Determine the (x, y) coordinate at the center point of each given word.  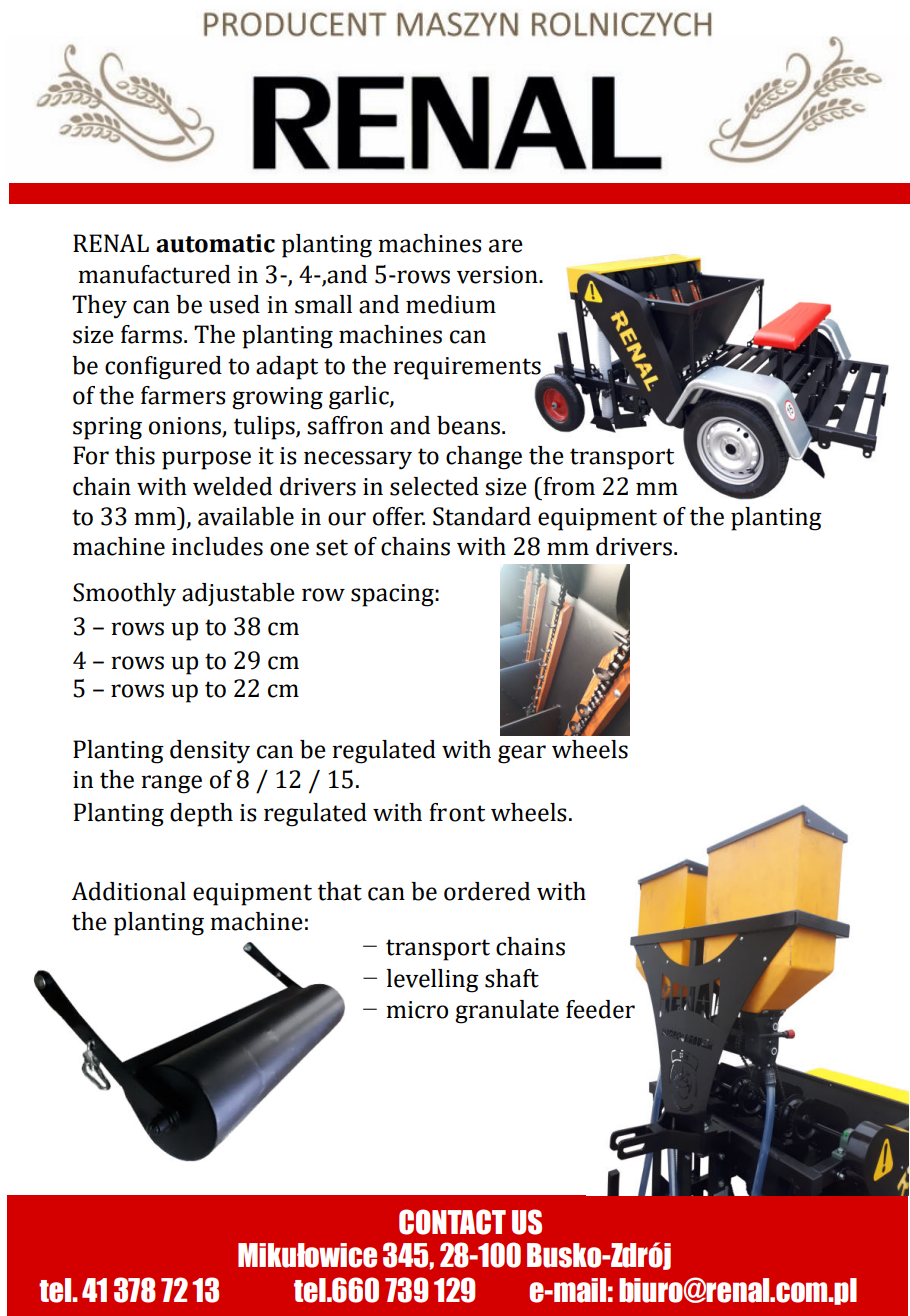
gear (522, 754)
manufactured (154, 274)
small (323, 304)
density (210, 752)
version (498, 275)
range (171, 784)
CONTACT (452, 1222)
